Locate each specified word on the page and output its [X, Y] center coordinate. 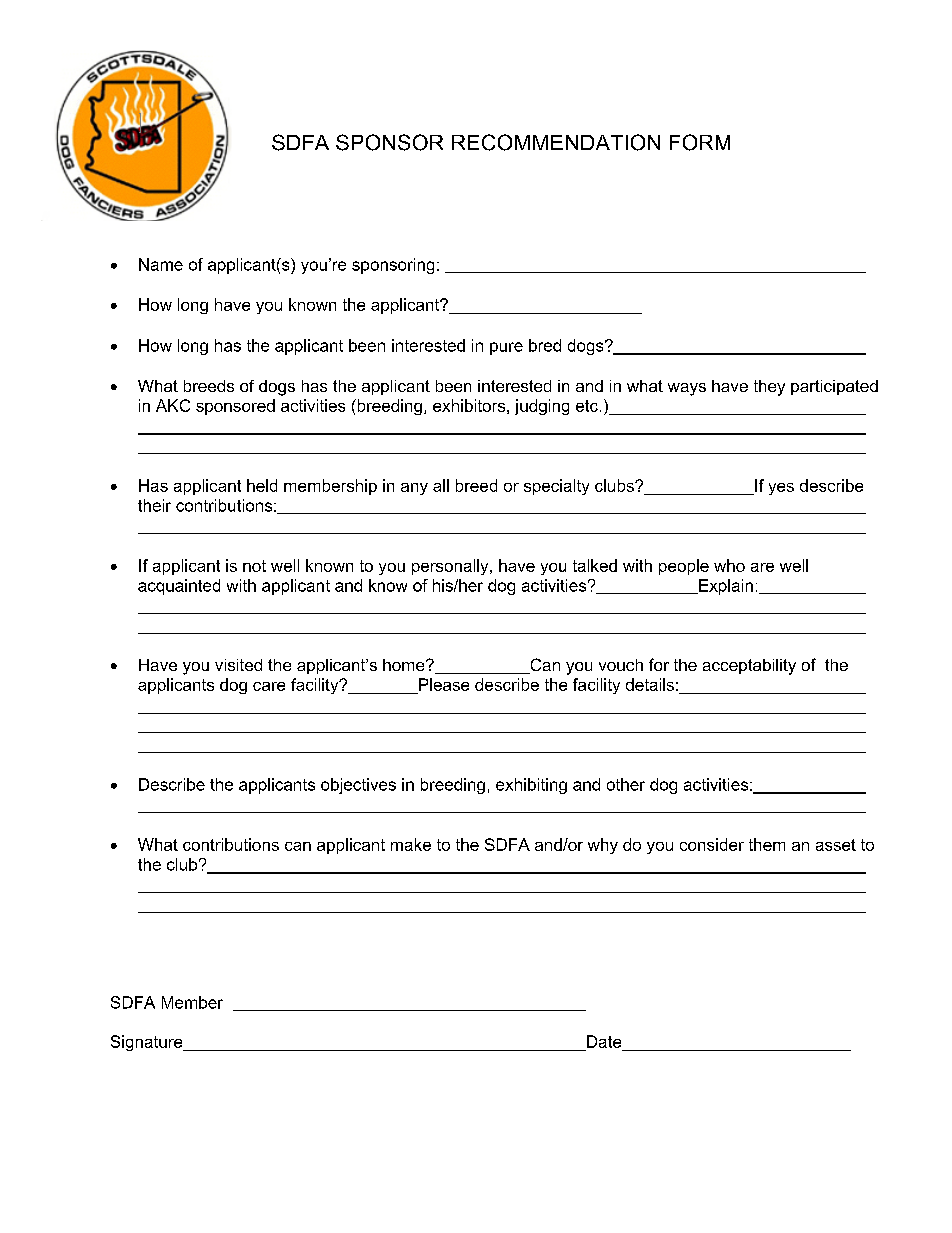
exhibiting [531, 786]
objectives [358, 786]
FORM [700, 142]
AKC [173, 405]
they [769, 388]
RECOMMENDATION [556, 142]
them [767, 844]
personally [451, 567]
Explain [725, 587]
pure [506, 348]
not [254, 566]
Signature [148, 1043]
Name [161, 264]
